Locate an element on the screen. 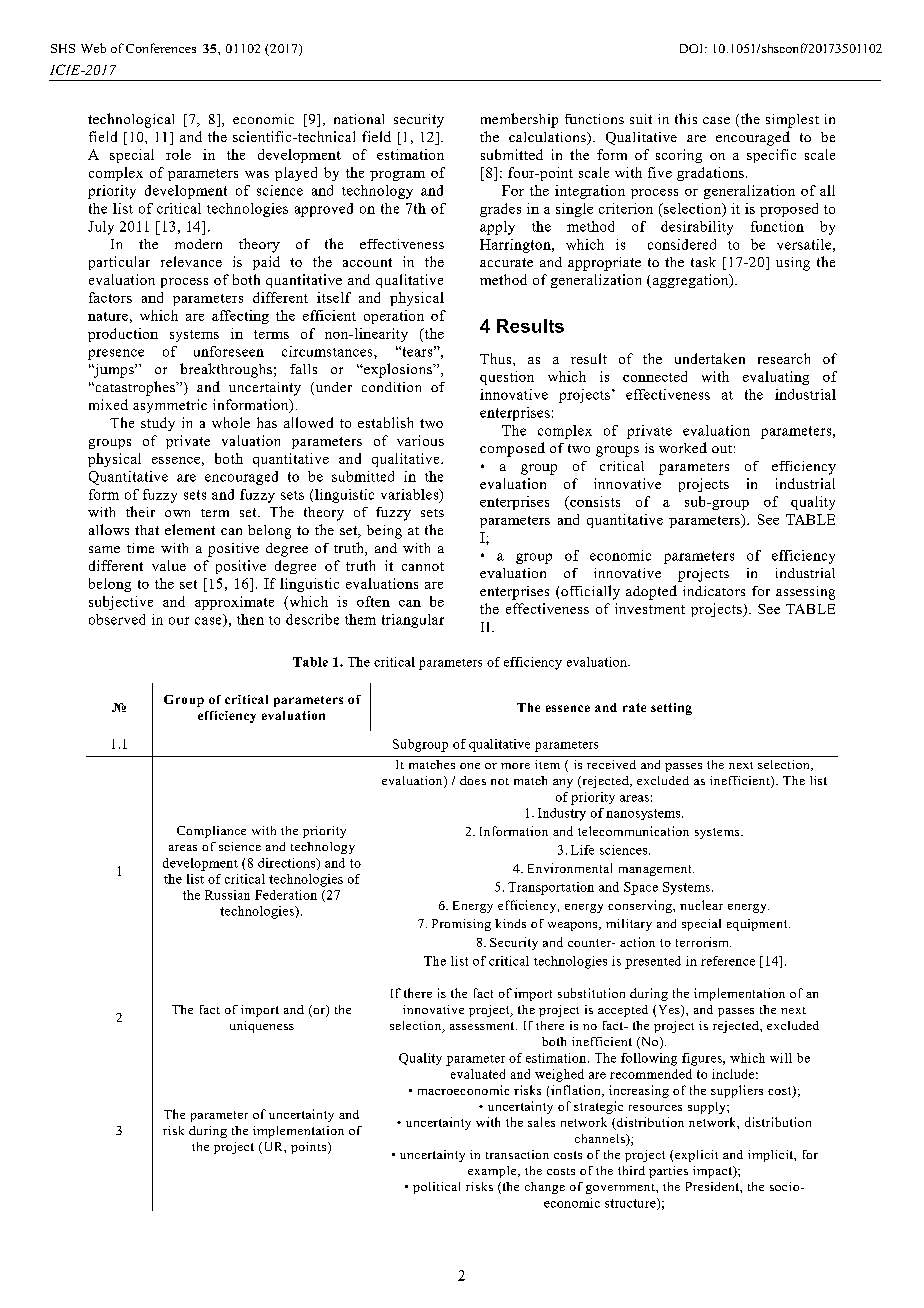  Conferences is located at coordinates (161, 48).
